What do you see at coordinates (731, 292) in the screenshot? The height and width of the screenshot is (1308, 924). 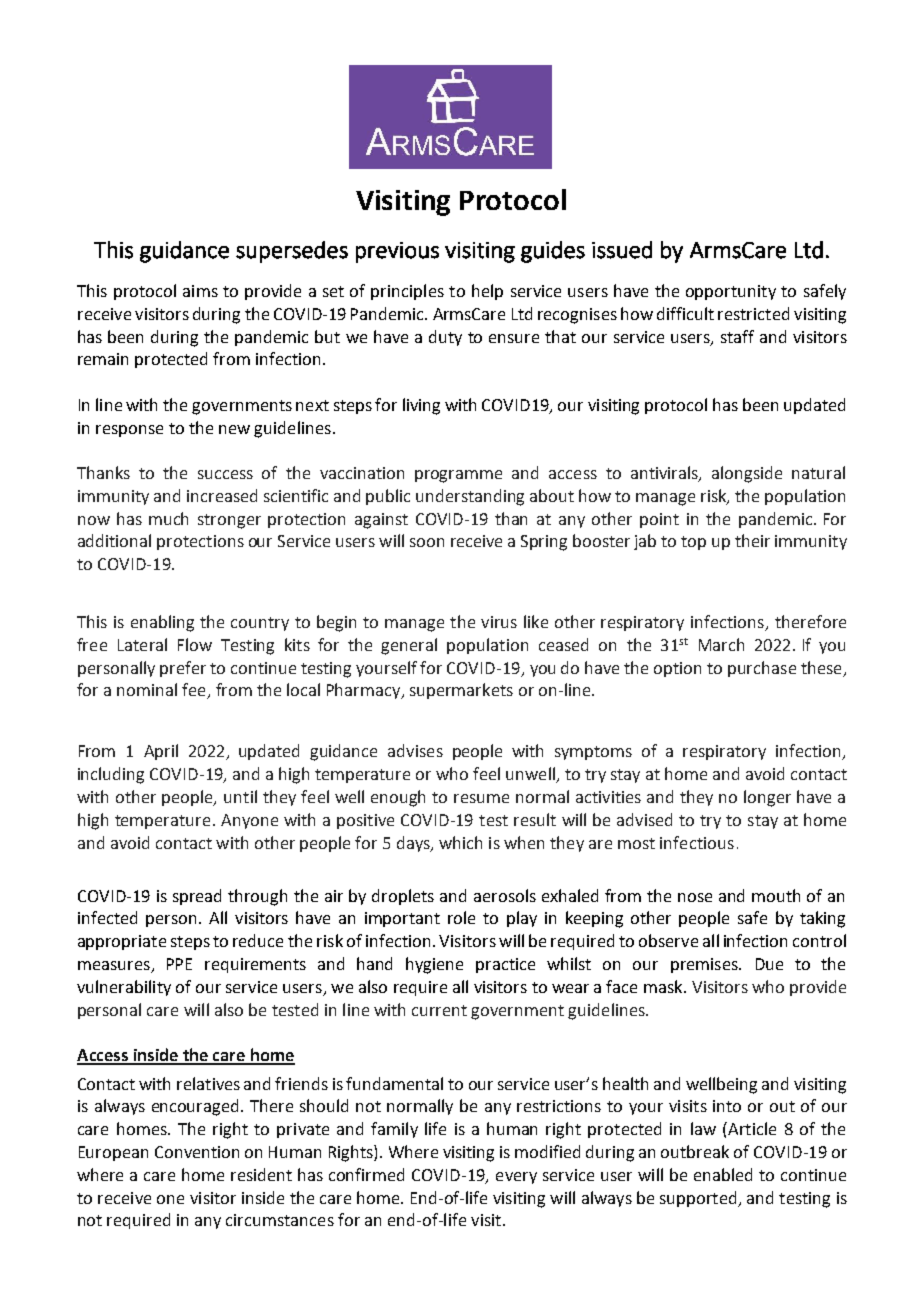 I see `opportunity` at bounding box center [731, 292].
